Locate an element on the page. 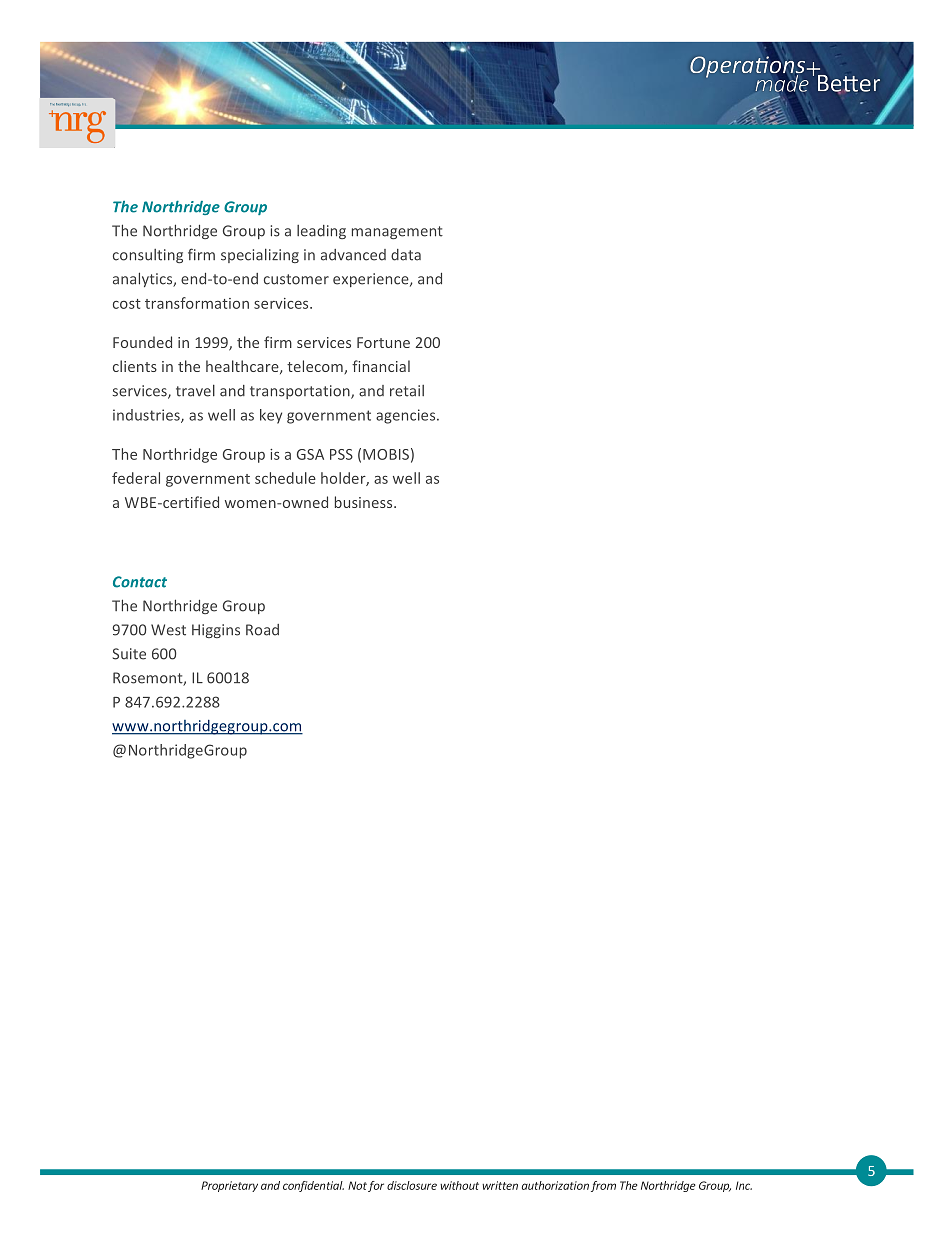 The height and width of the document is (1233, 952). Suite is located at coordinates (129, 654).
